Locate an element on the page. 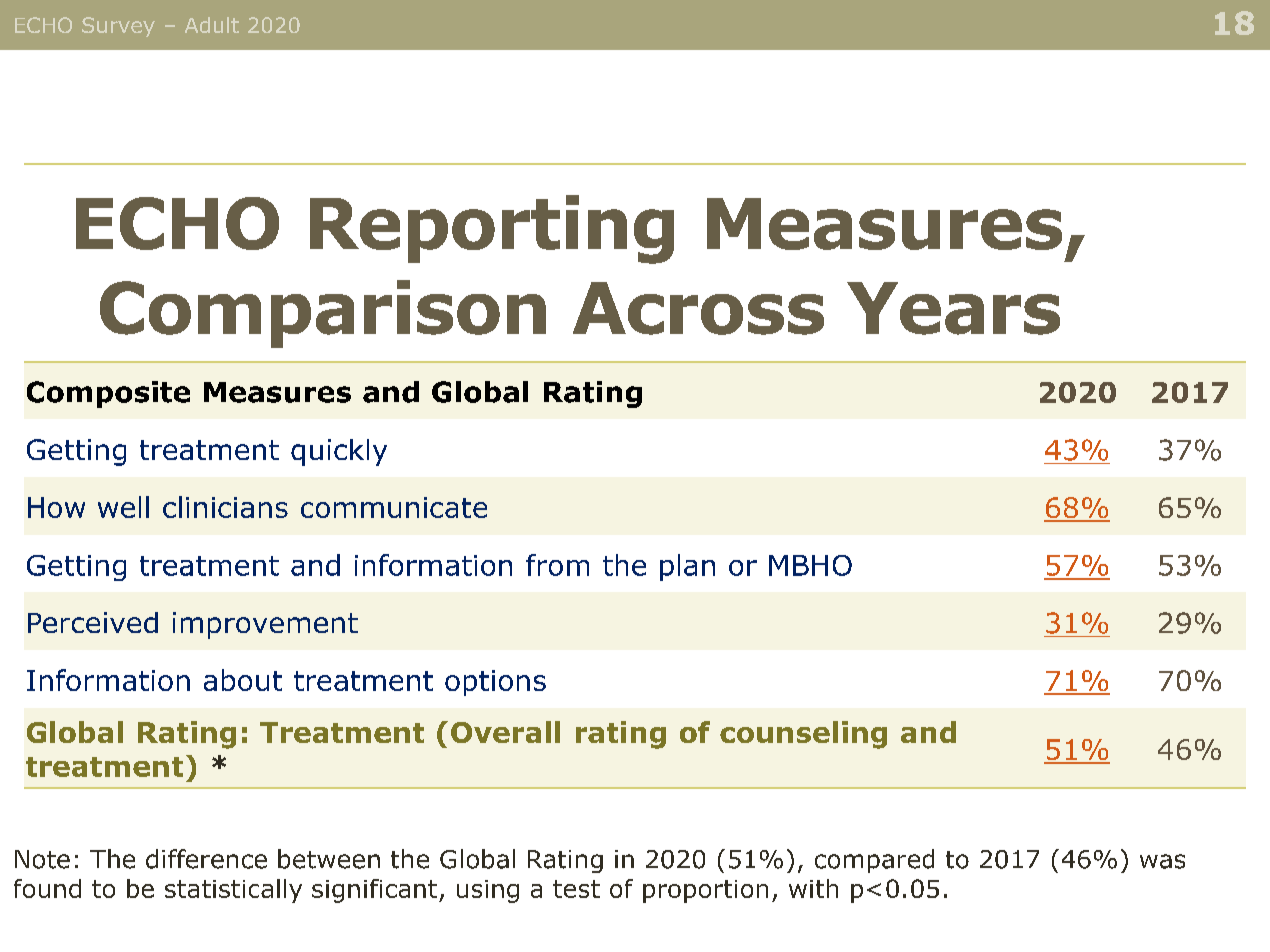 The width and height of the document is (1270, 952). Across is located at coordinates (698, 308).
